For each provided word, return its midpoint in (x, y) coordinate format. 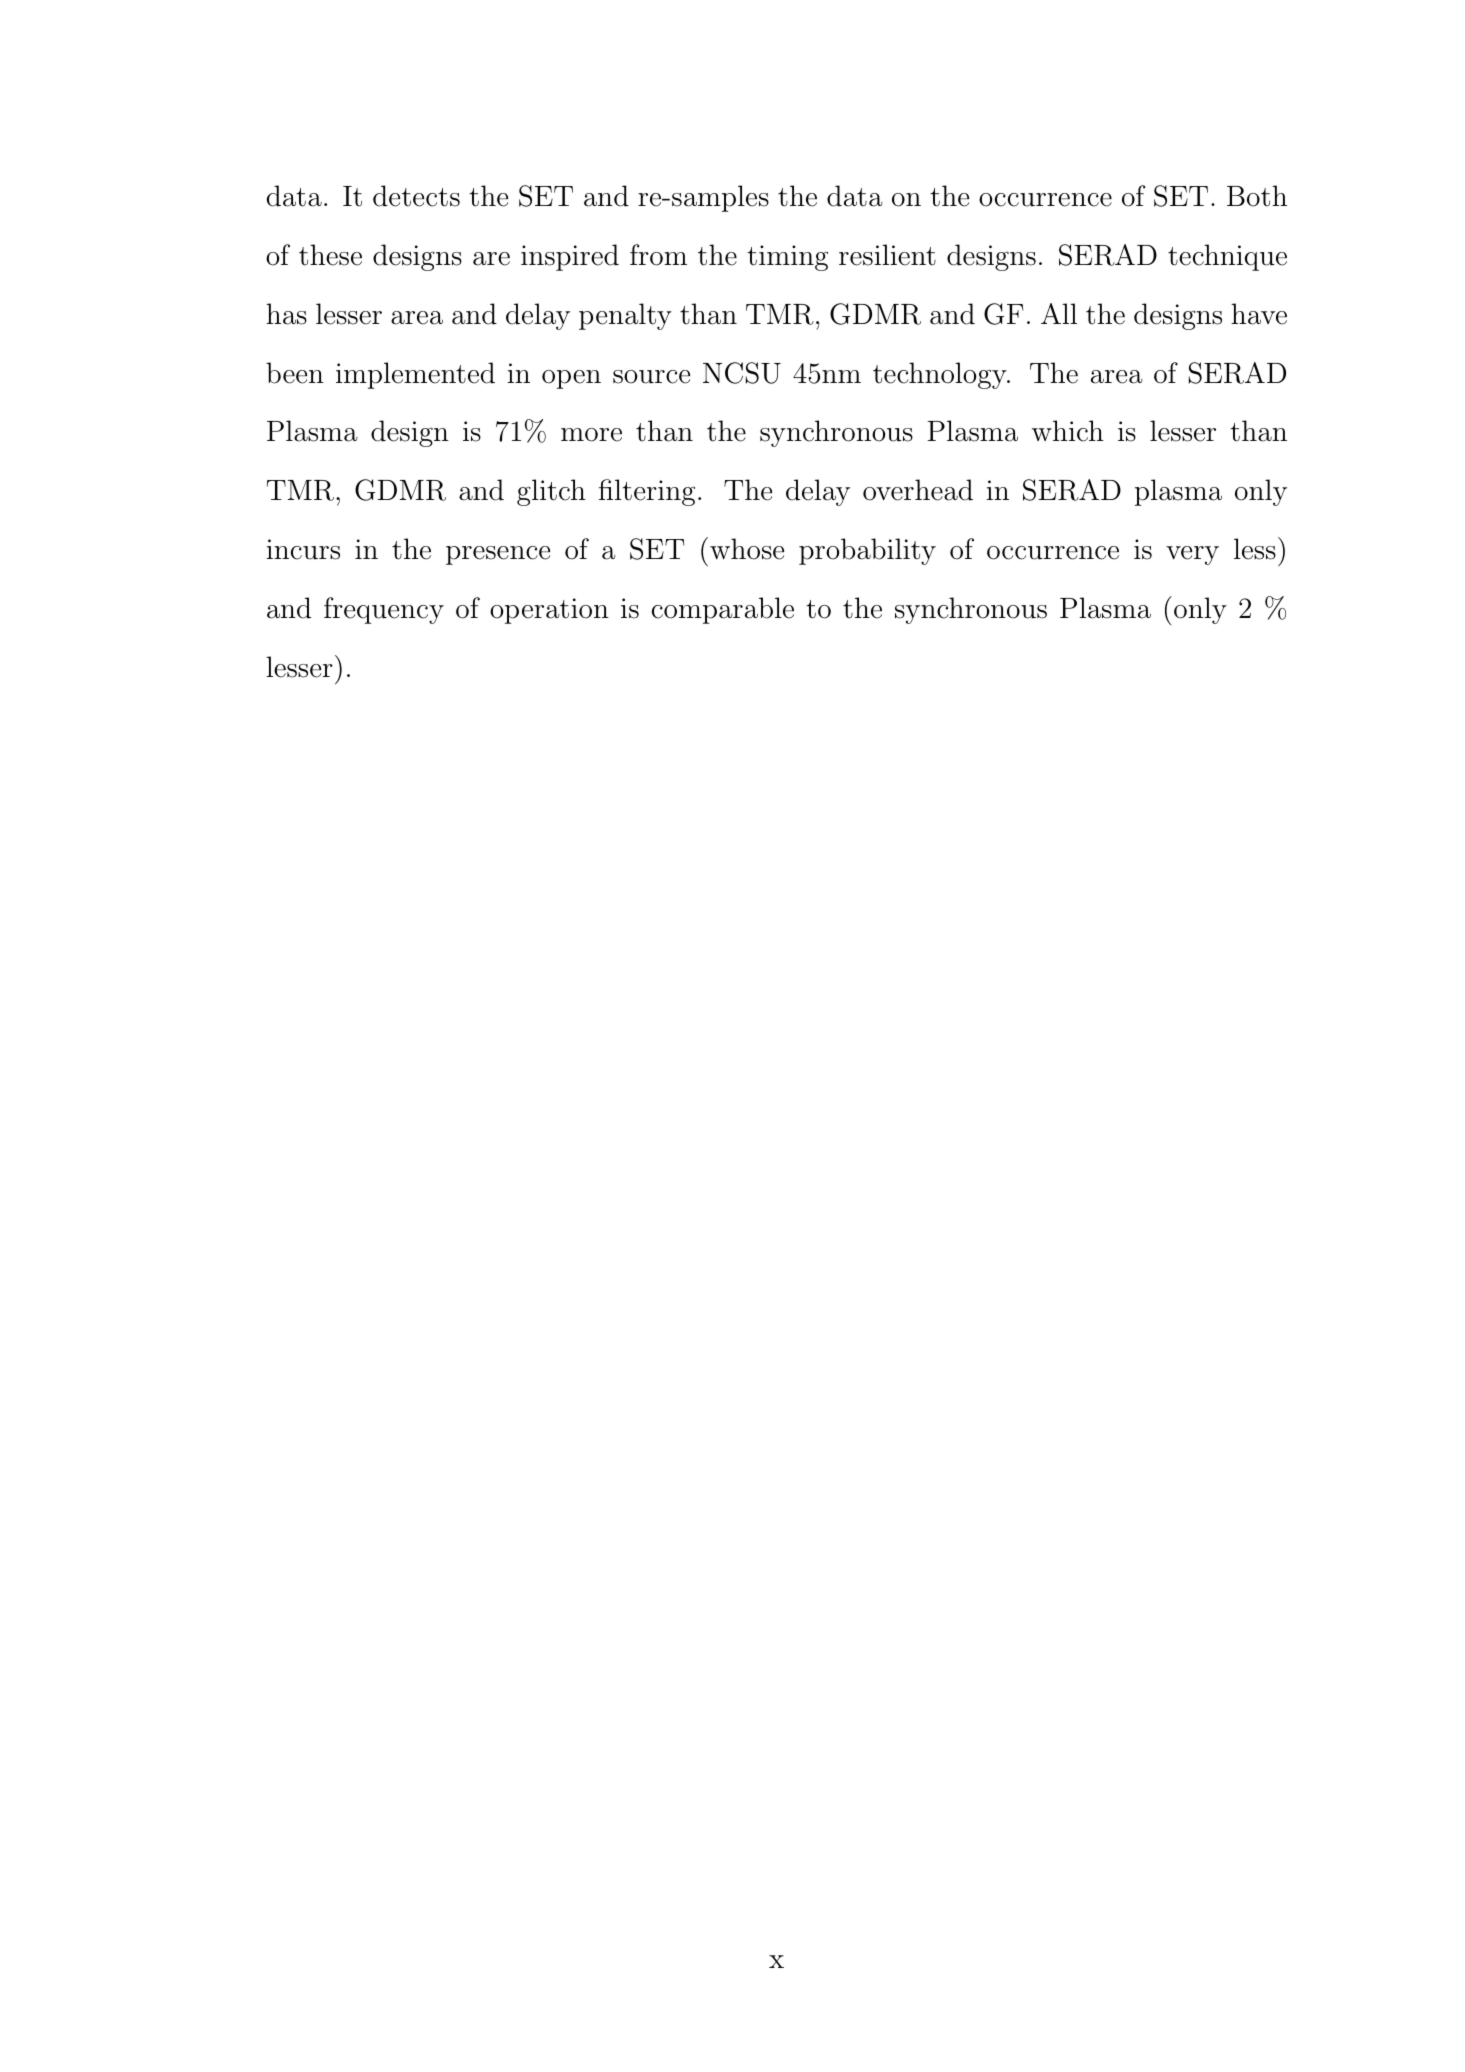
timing (787, 258)
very (1192, 555)
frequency (384, 610)
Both (1257, 196)
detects (416, 196)
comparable (723, 610)
